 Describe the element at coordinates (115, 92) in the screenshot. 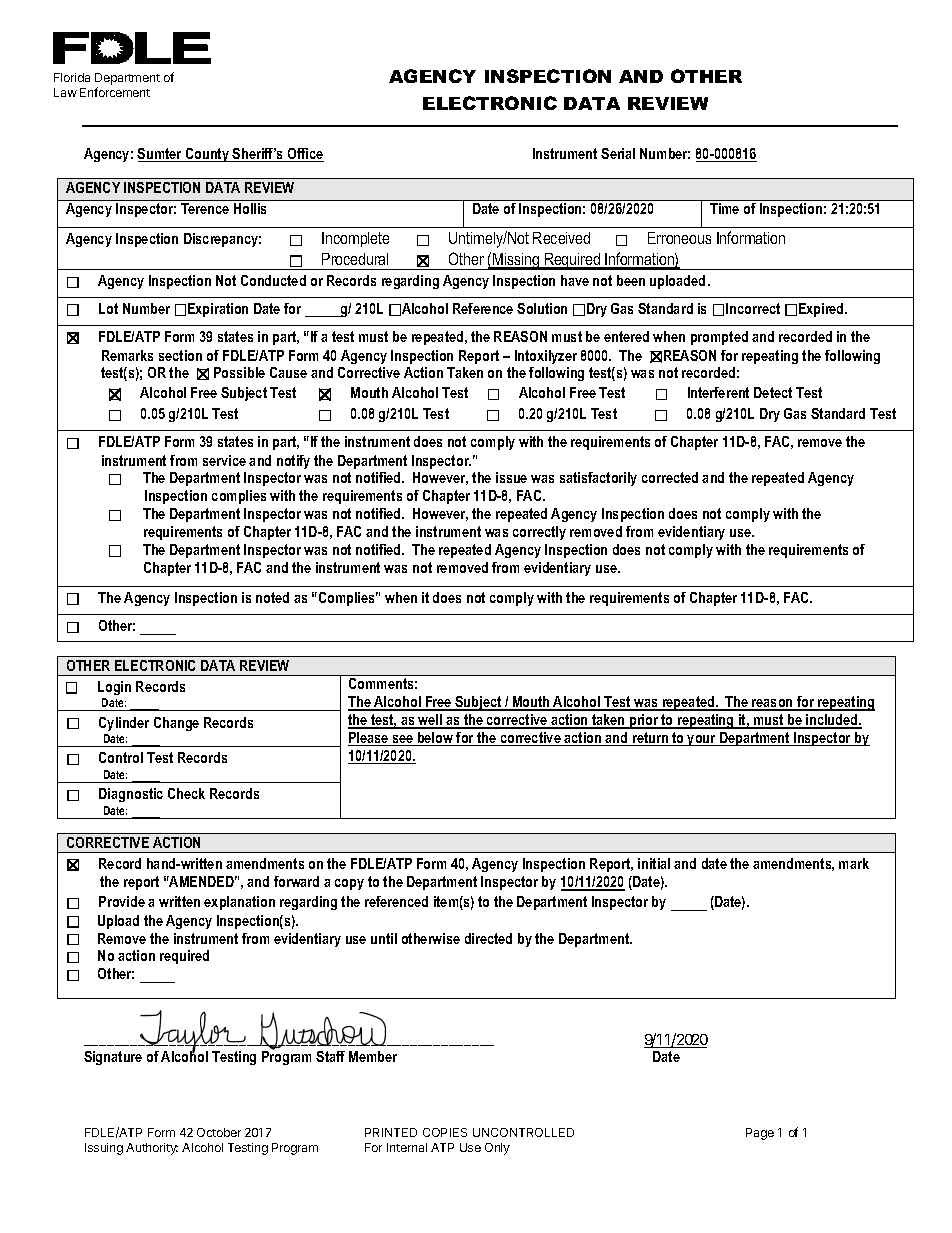

I see `Enforcement` at that location.
